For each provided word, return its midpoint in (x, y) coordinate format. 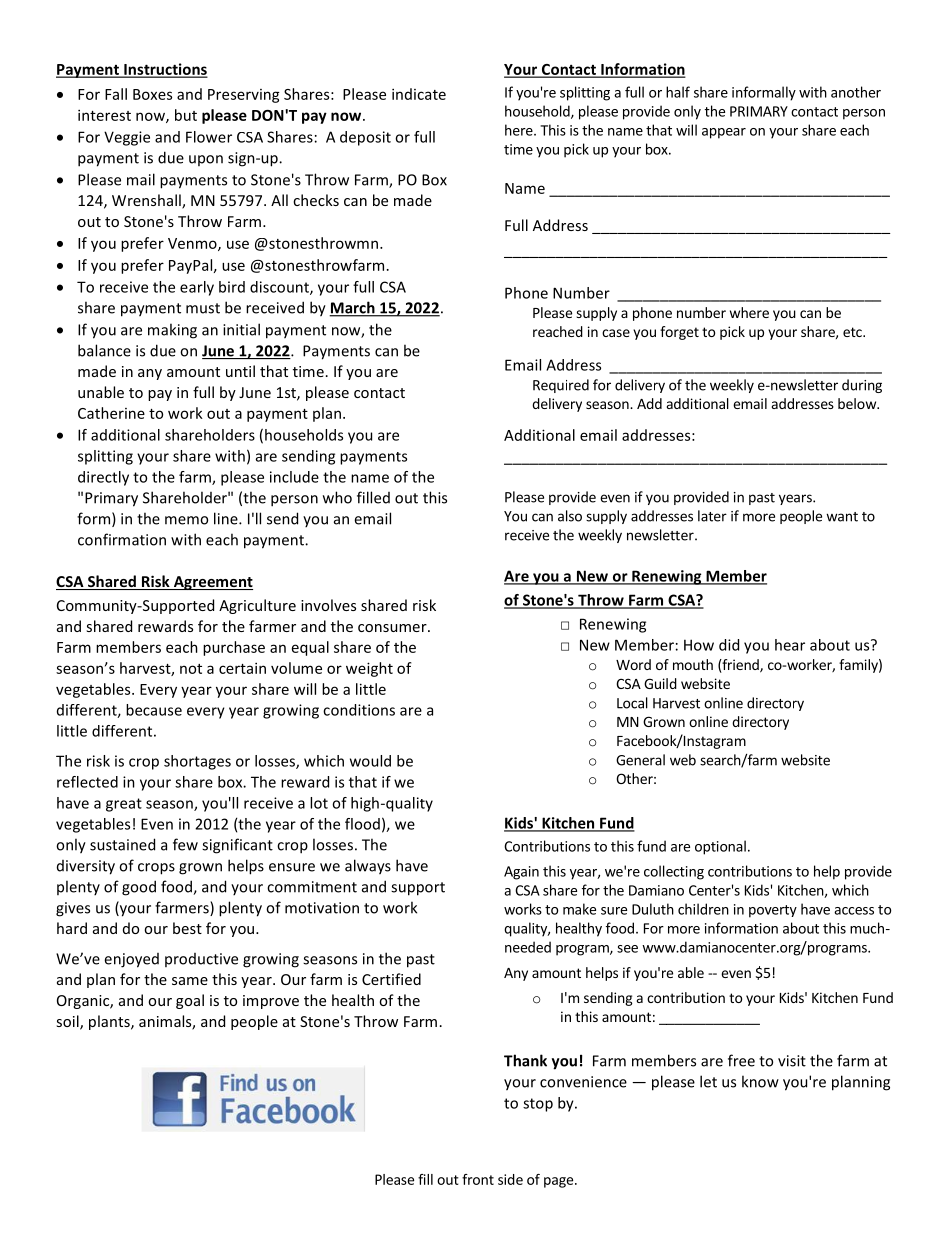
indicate (419, 94)
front (478, 1179)
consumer (393, 628)
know (760, 1081)
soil (68, 1022)
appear (724, 133)
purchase (234, 648)
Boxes (152, 94)
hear (790, 645)
